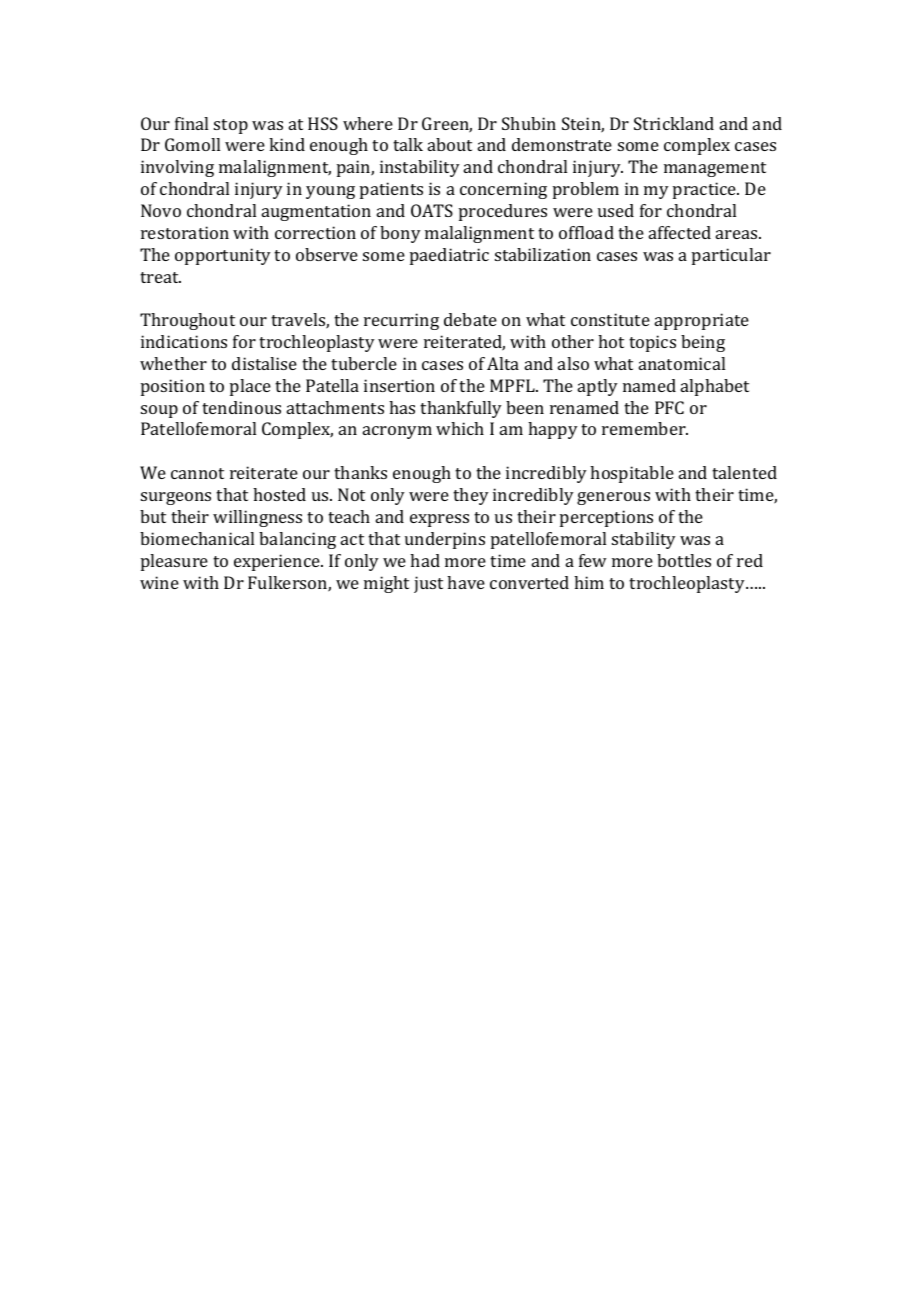  I want to click on indications, so click(184, 341).
